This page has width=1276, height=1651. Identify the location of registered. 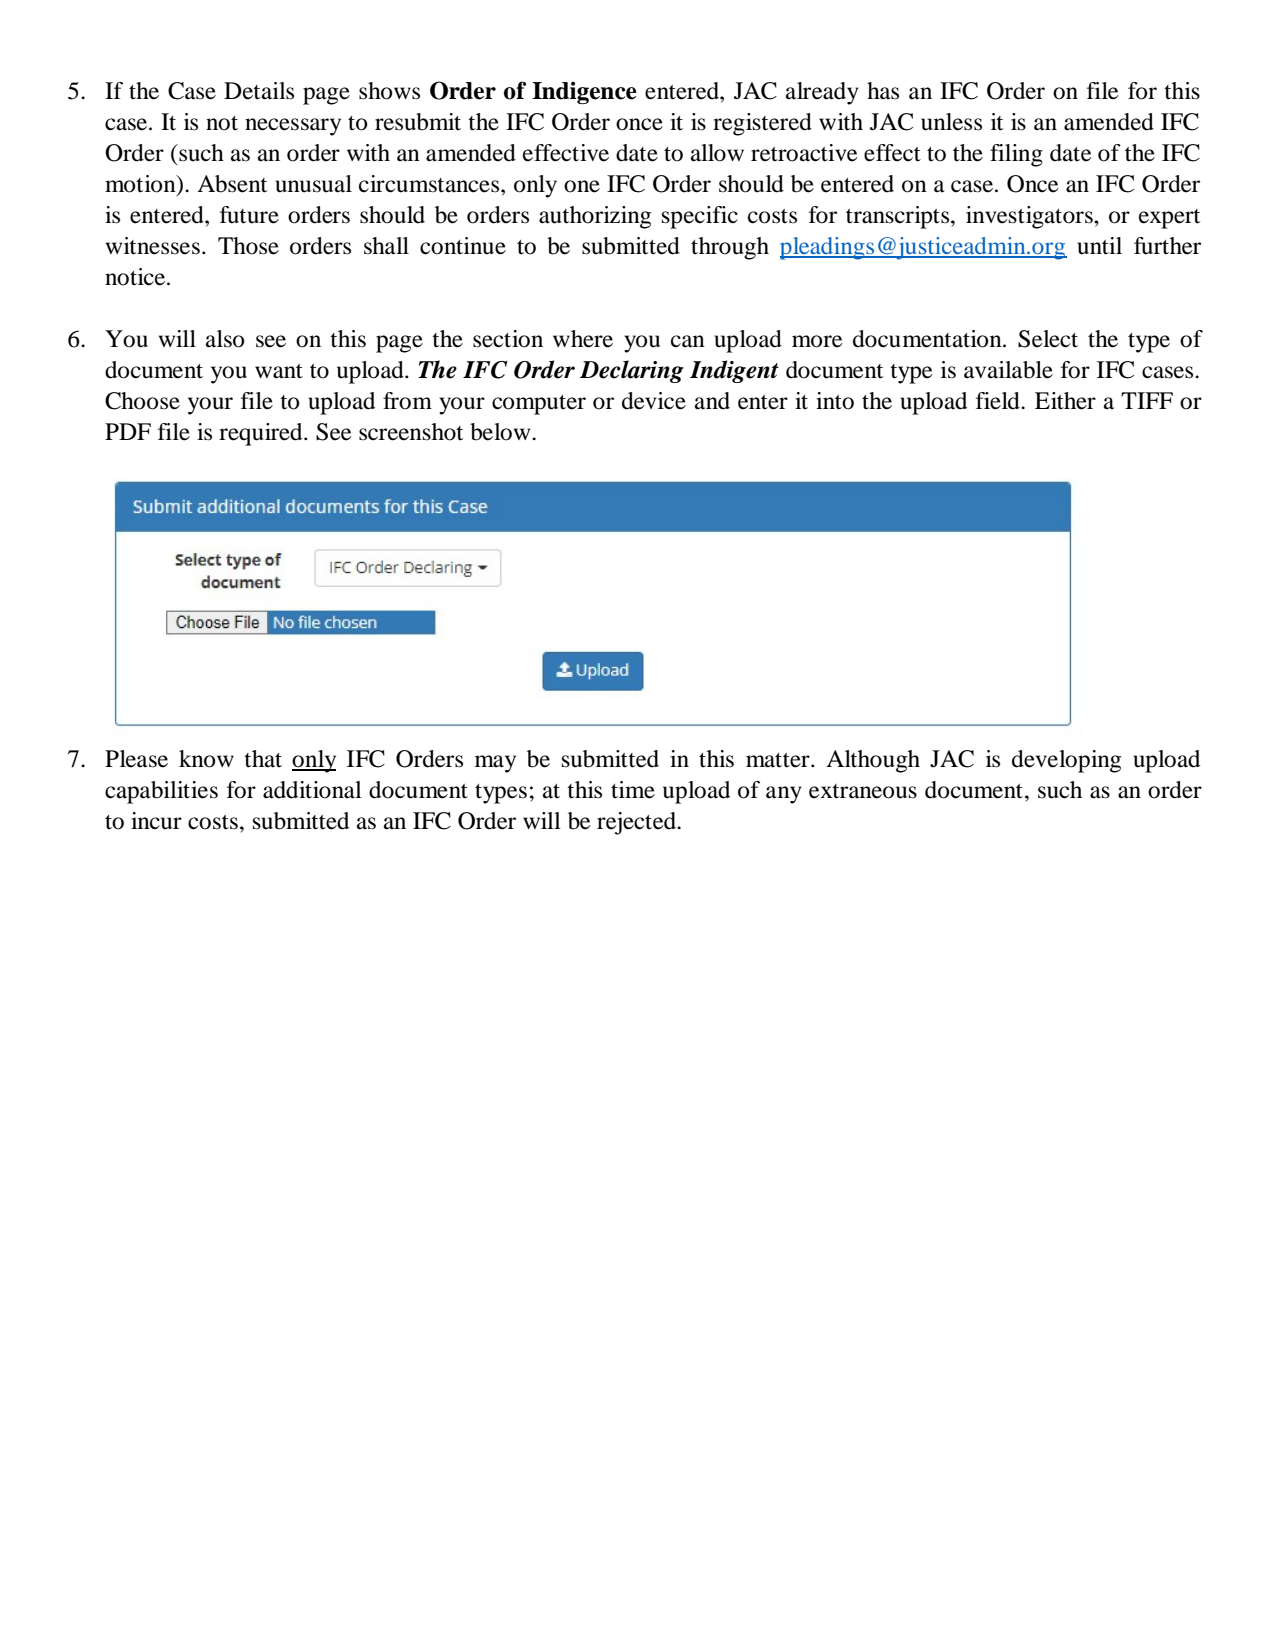
(762, 124).
